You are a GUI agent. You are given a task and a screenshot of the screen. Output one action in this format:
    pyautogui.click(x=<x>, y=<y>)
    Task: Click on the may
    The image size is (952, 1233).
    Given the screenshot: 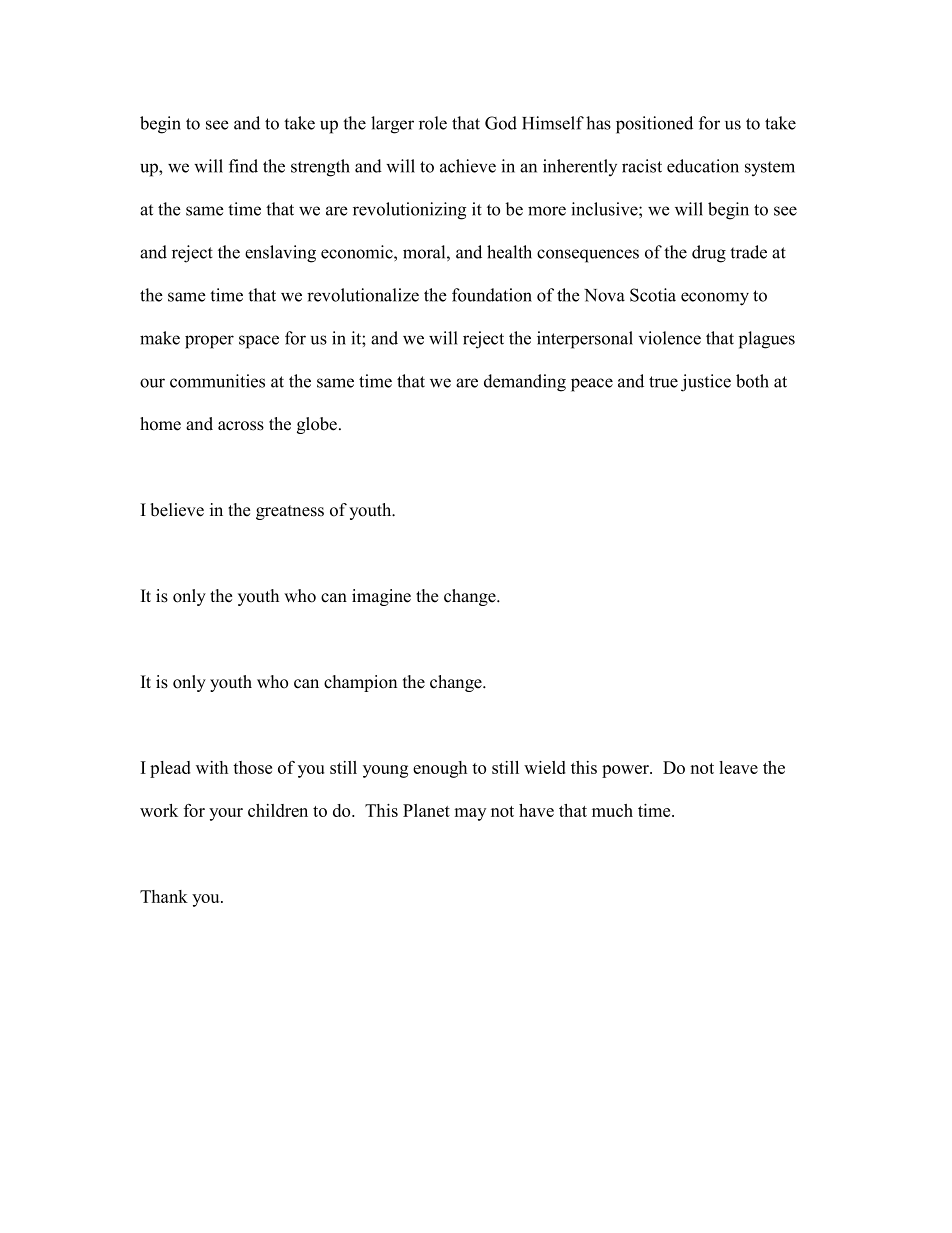 What is the action you would take?
    pyautogui.click(x=470, y=814)
